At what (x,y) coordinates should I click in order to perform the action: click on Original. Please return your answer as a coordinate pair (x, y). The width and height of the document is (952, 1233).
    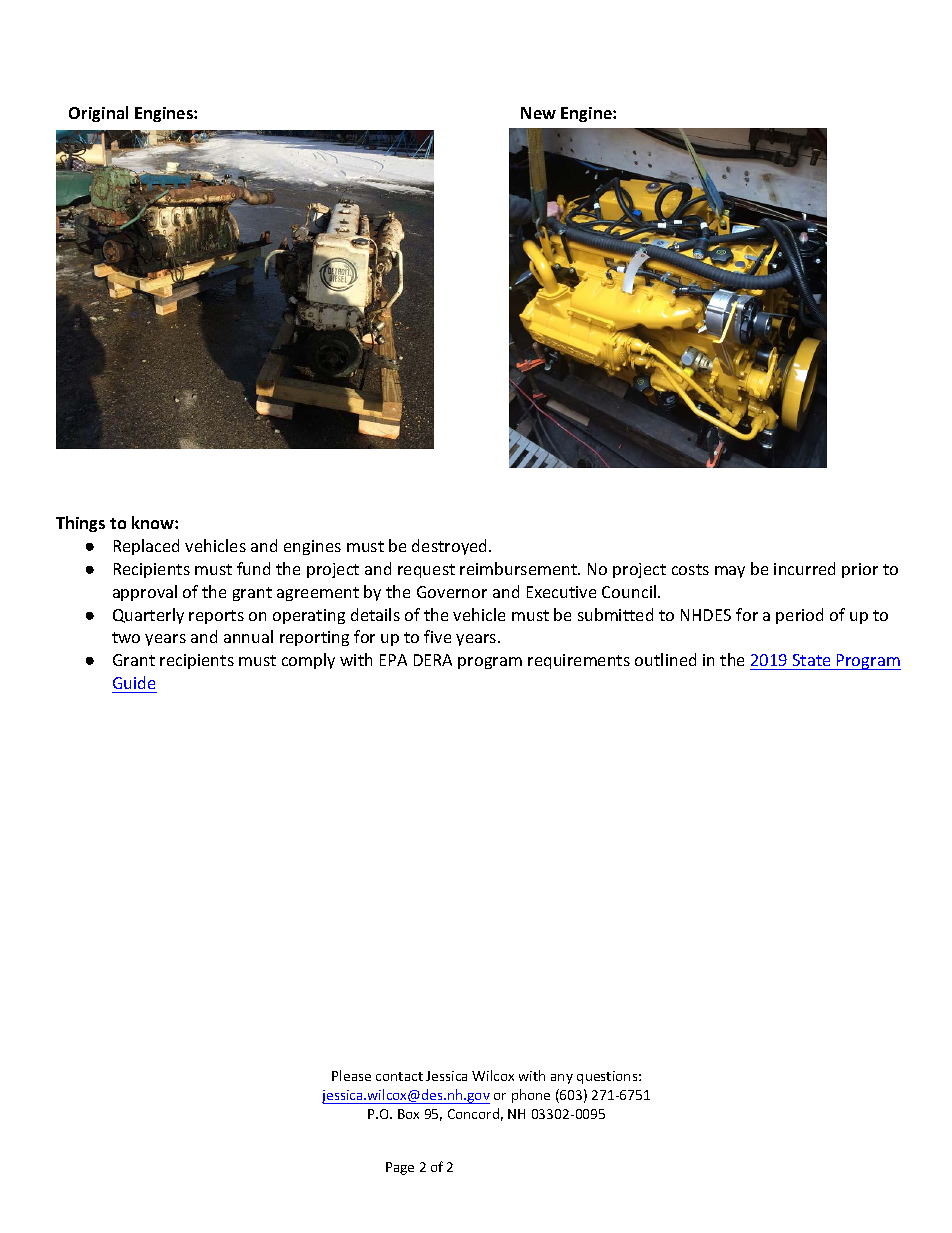
    Looking at the image, I should click on (98, 114).
